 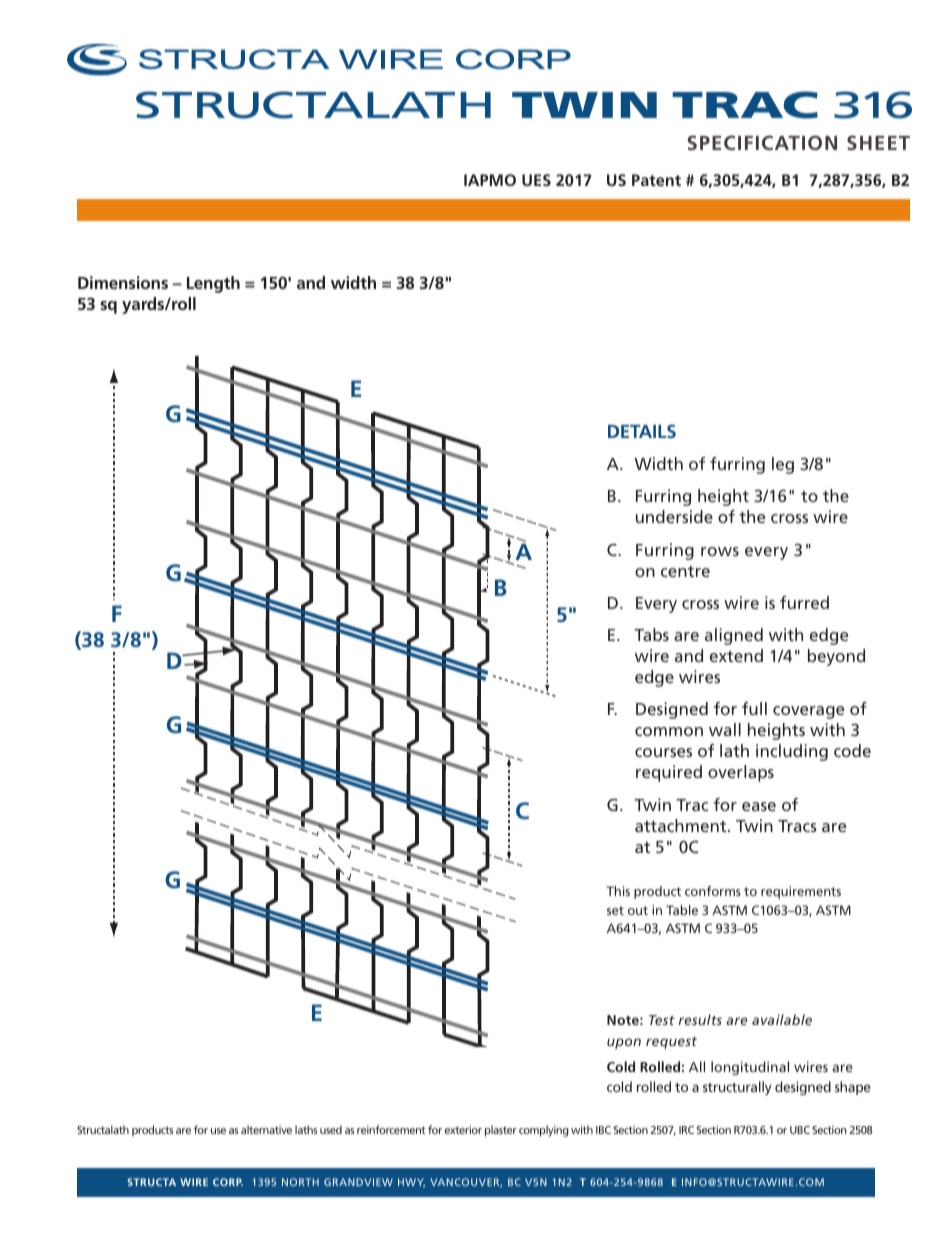 What do you see at coordinates (762, 142) in the page?
I see `SPECIFICATION` at bounding box center [762, 142].
